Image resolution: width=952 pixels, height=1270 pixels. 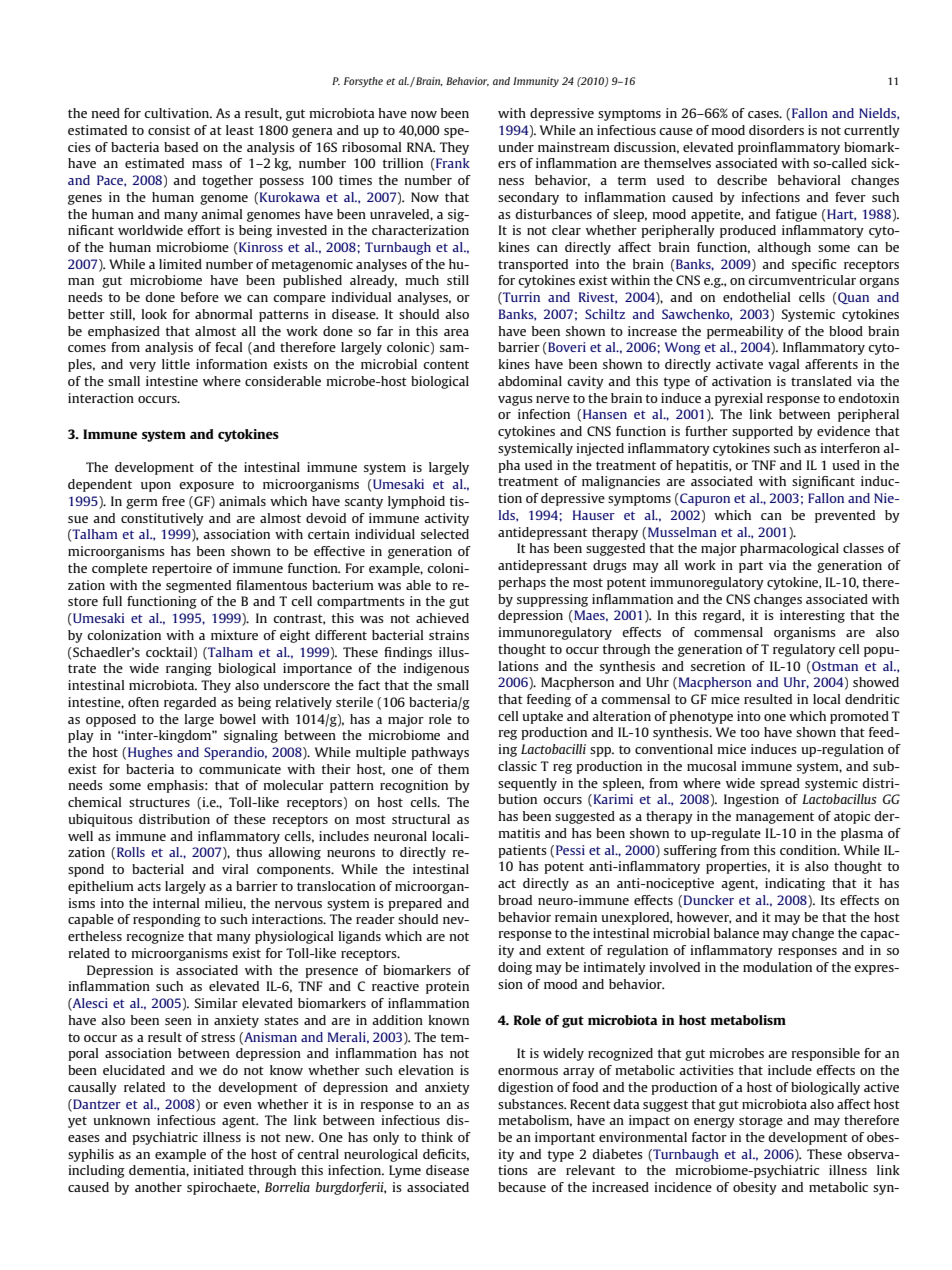 I want to click on disorders, so click(x=776, y=130).
